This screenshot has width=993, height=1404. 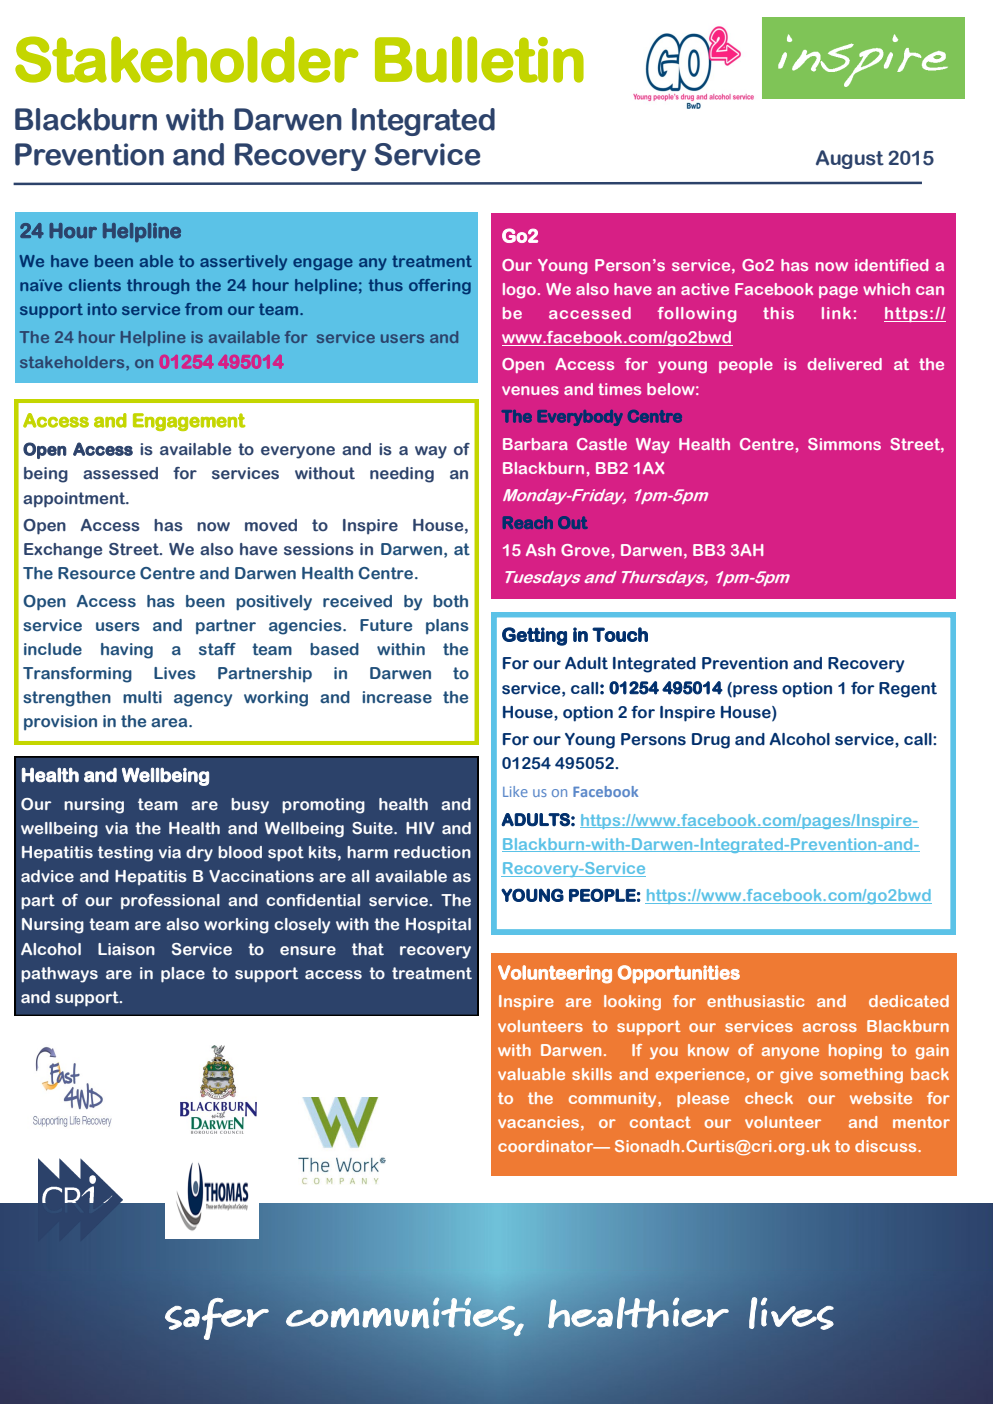 I want to click on area, so click(x=170, y=722).
